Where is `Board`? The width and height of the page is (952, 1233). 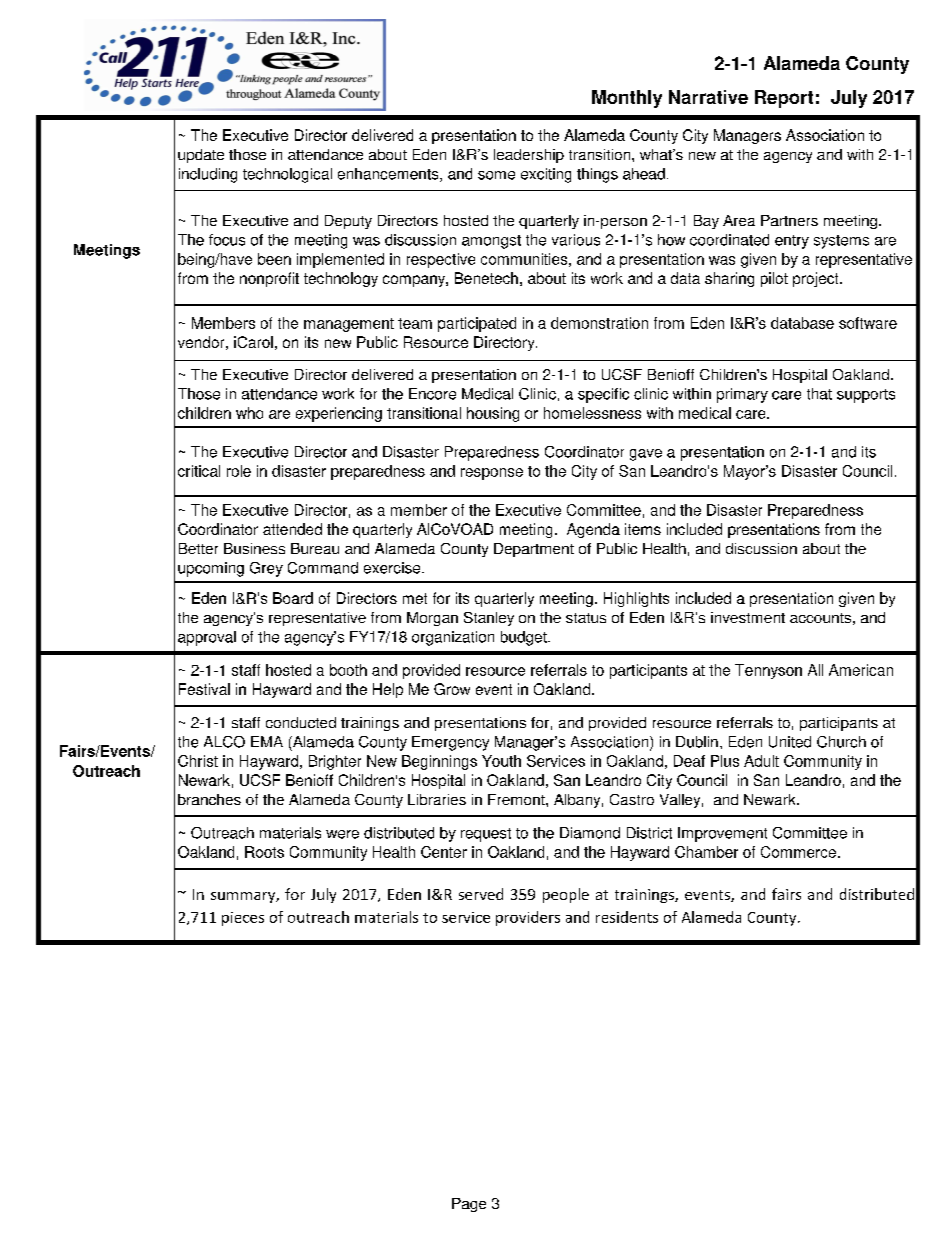 Board is located at coordinates (293, 598).
